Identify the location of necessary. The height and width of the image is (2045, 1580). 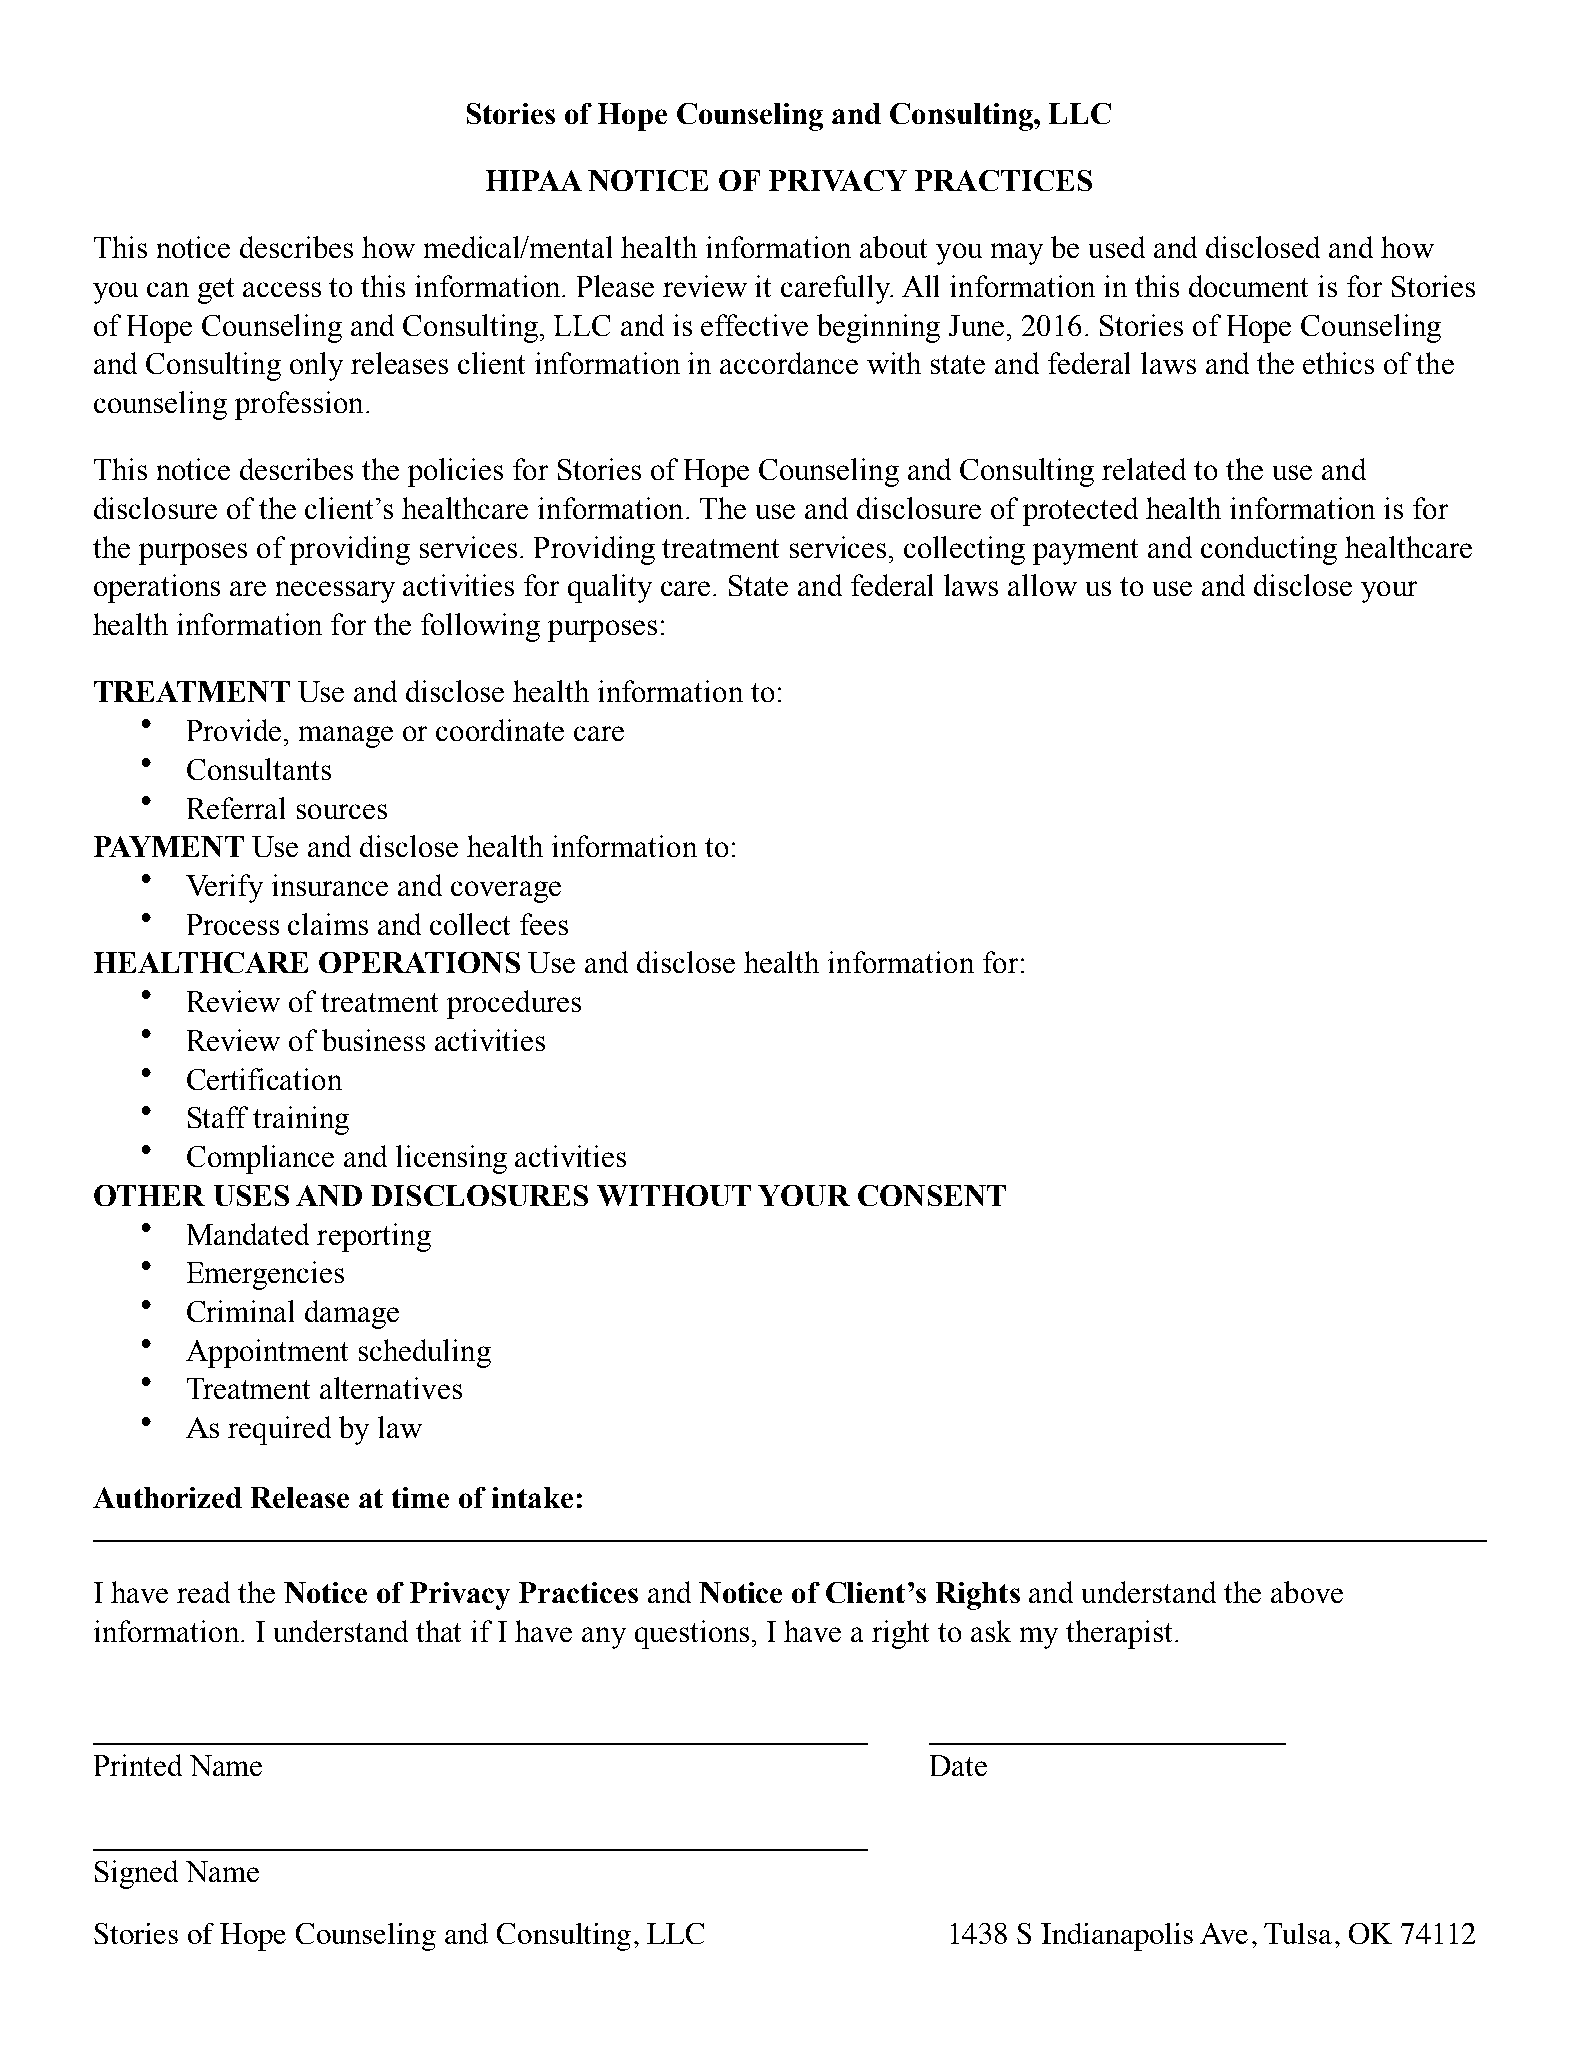
(335, 592).
